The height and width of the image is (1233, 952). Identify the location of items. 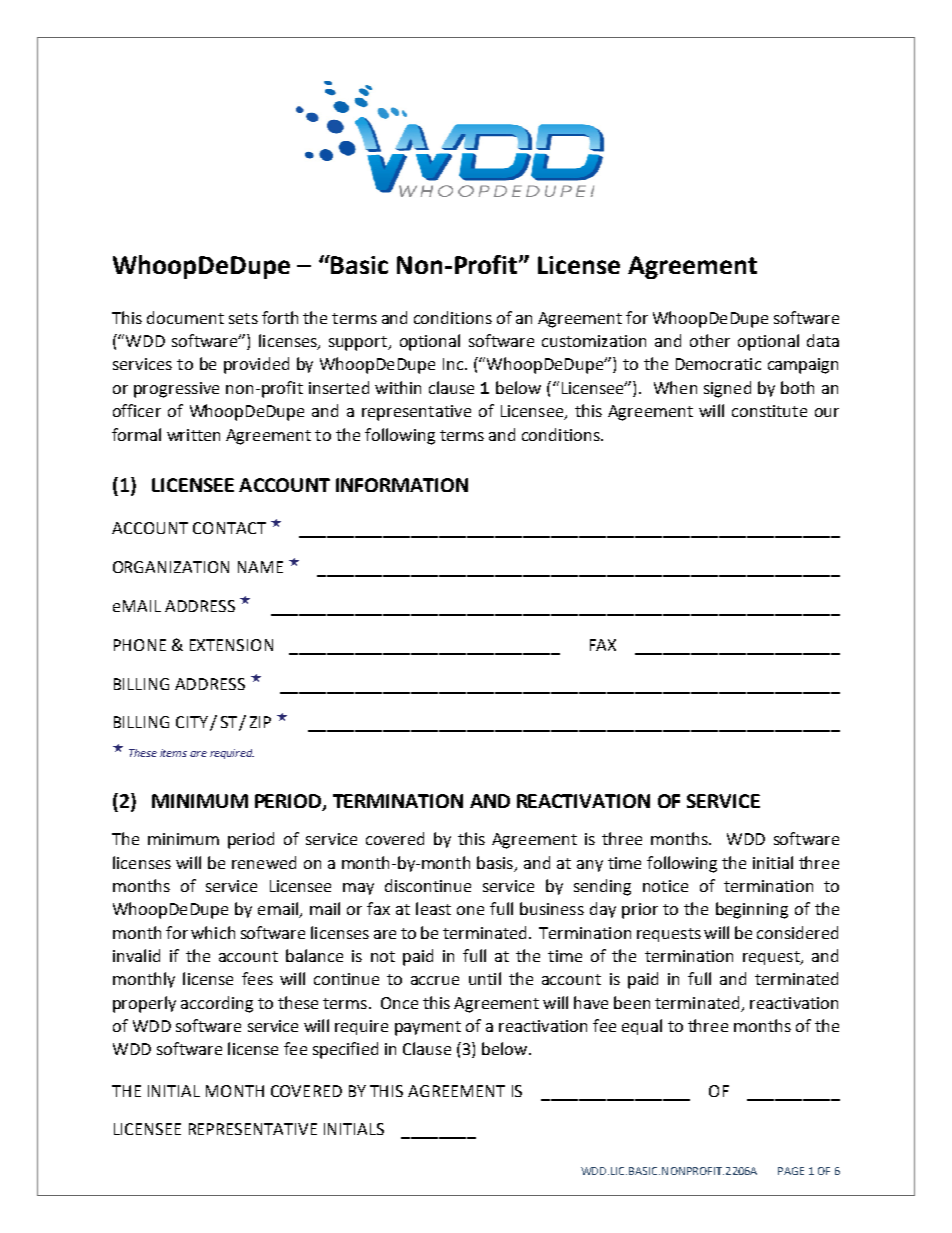
(173, 753).
